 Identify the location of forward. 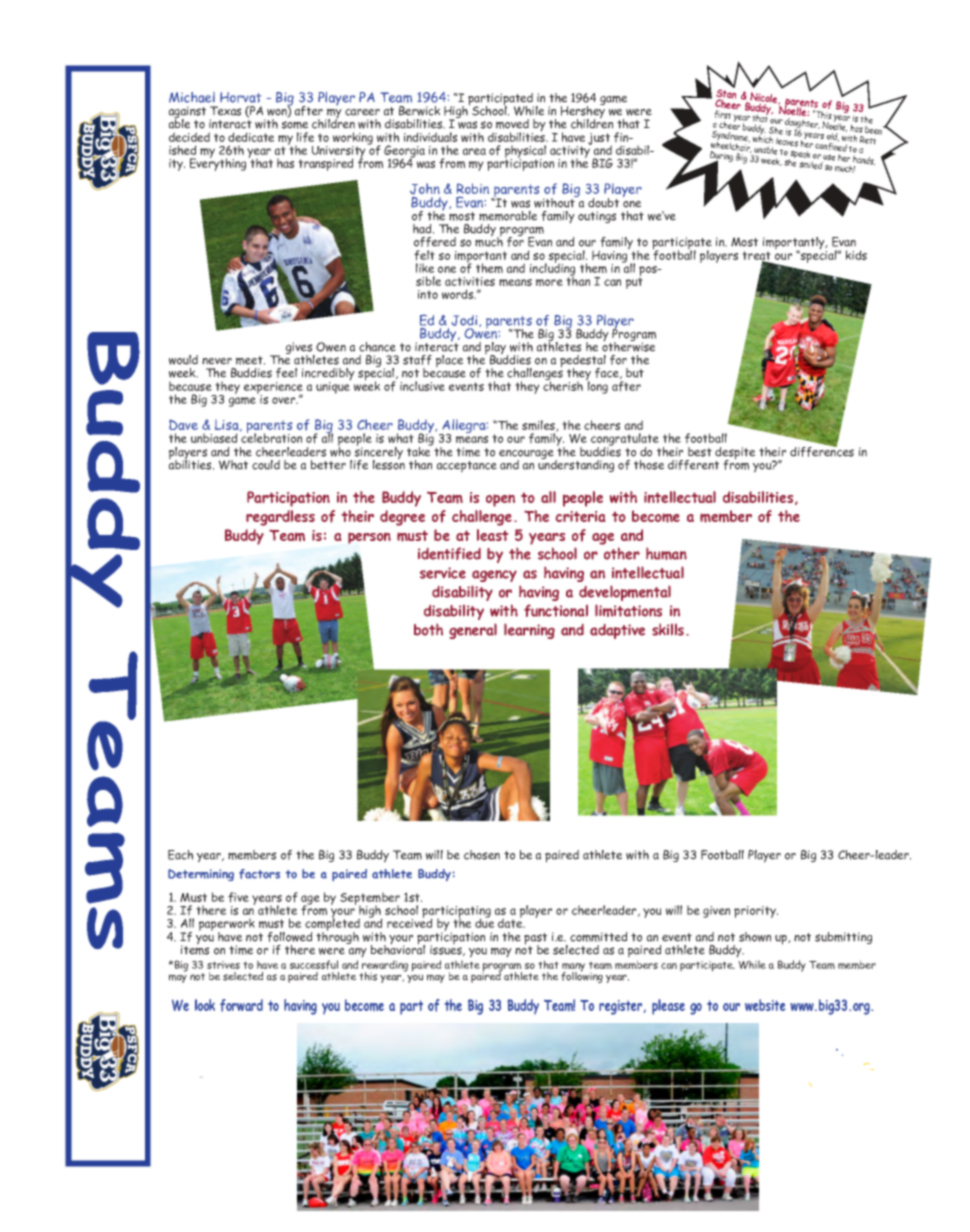
(241, 1005).
